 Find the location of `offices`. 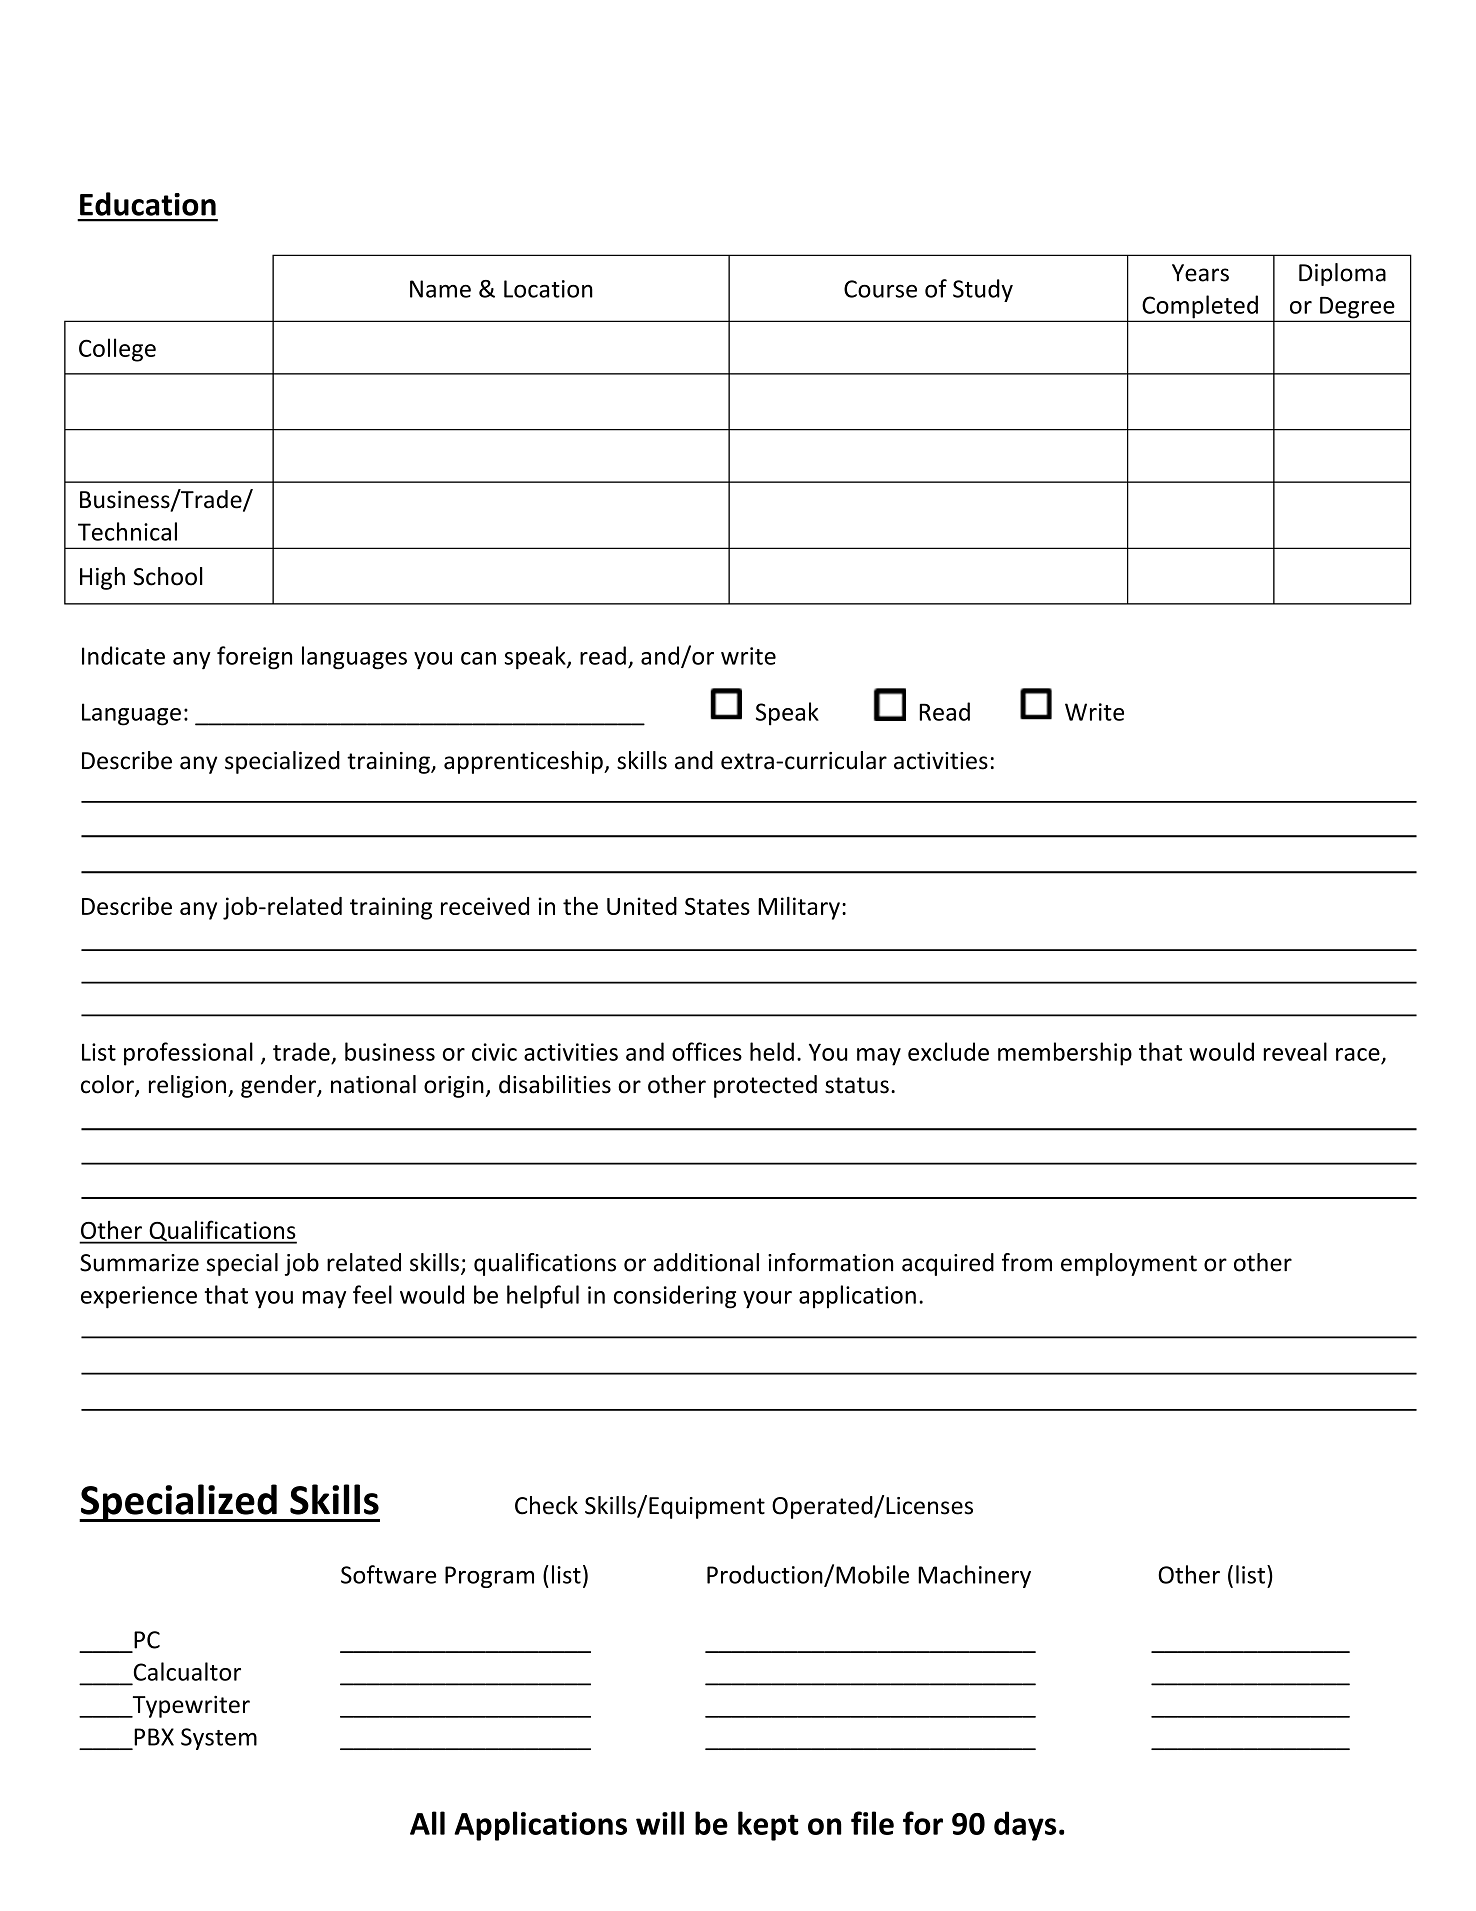

offices is located at coordinates (707, 1051).
